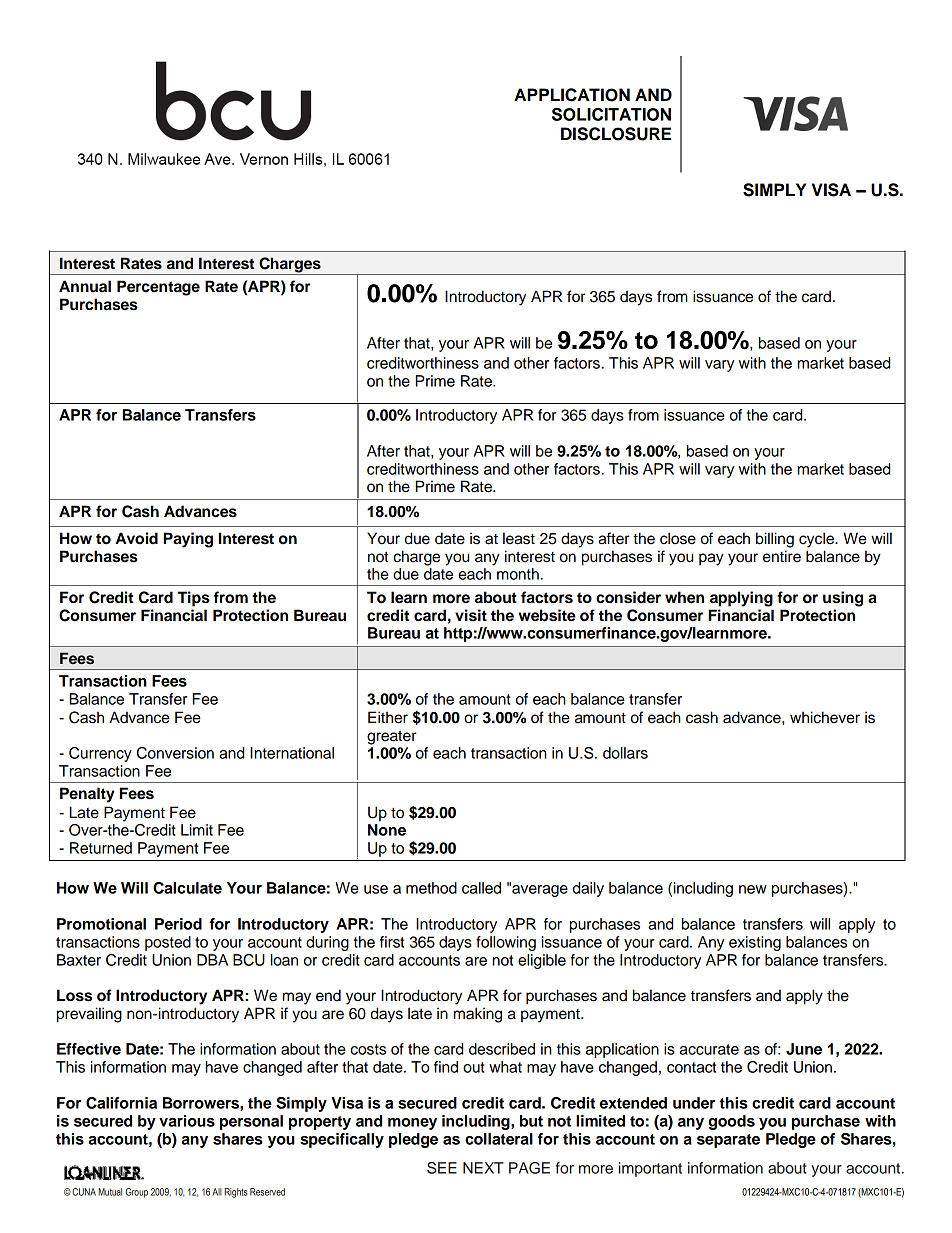  What do you see at coordinates (616, 134) in the screenshot?
I see `DISCLOSURE` at bounding box center [616, 134].
